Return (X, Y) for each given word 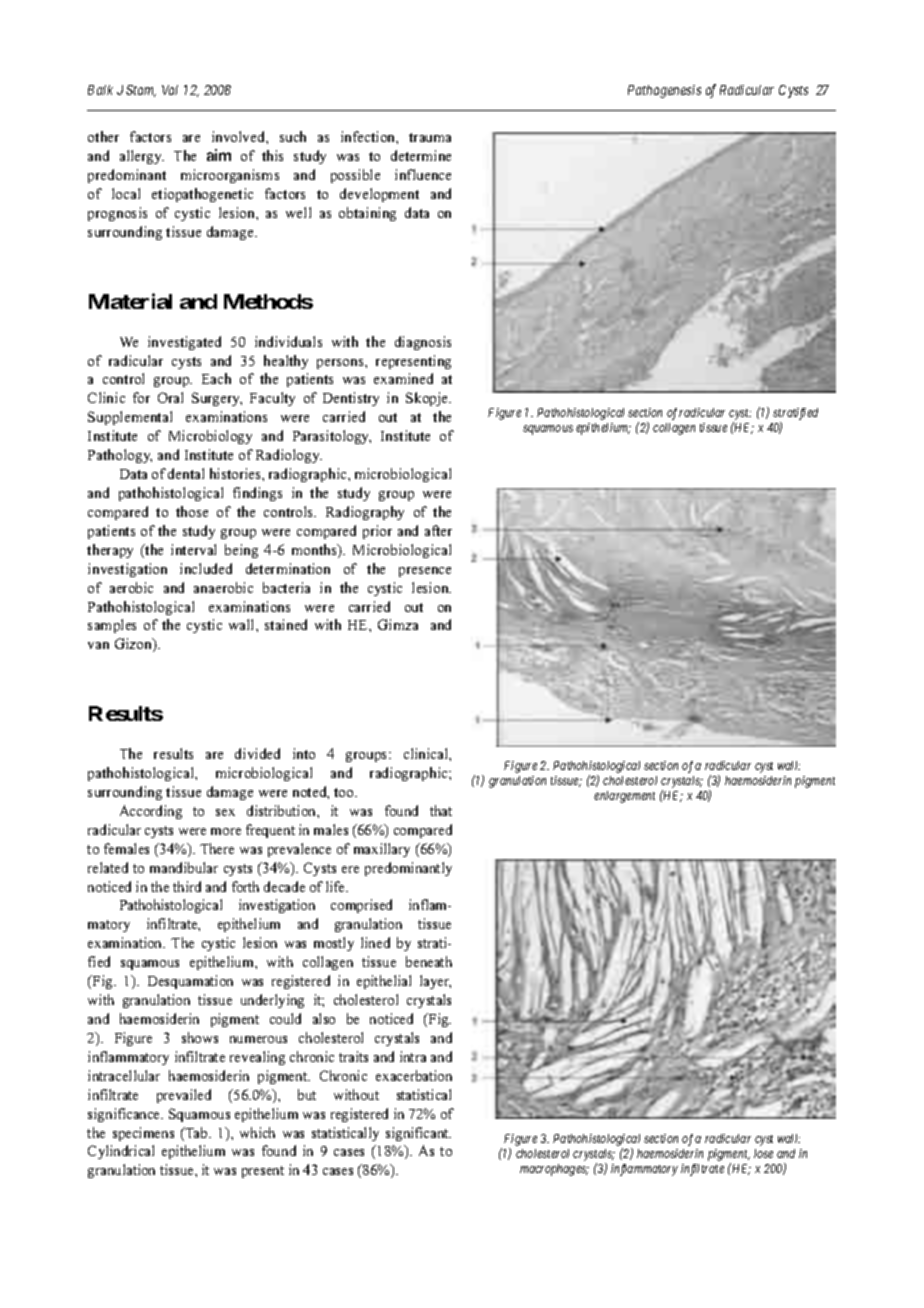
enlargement (624, 797)
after (438, 530)
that (441, 810)
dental (186, 473)
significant (418, 1134)
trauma (430, 137)
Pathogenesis (664, 91)
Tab (197, 1132)
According (151, 812)
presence (425, 572)
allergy (142, 157)
